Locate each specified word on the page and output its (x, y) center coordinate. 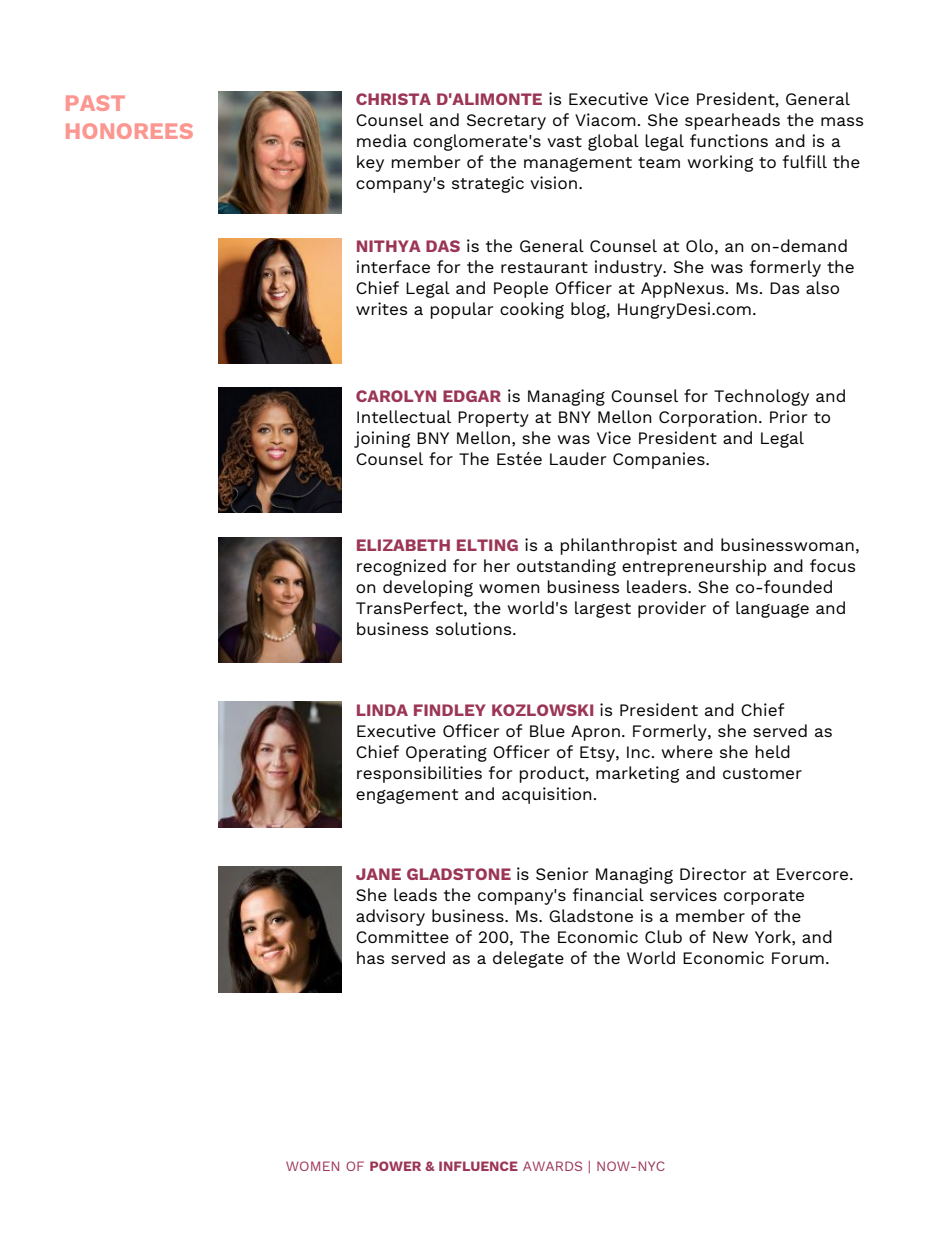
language (772, 609)
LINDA (382, 710)
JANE (378, 874)
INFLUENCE (478, 1166)
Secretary (506, 122)
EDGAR (472, 396)
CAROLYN (396, 396)
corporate (764, 897)
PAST (95, 103)
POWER (395, 1166)
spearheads (732, 121)
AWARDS (552, 1166)
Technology (761, 397)
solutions (475, 628)
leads (415, 894)
